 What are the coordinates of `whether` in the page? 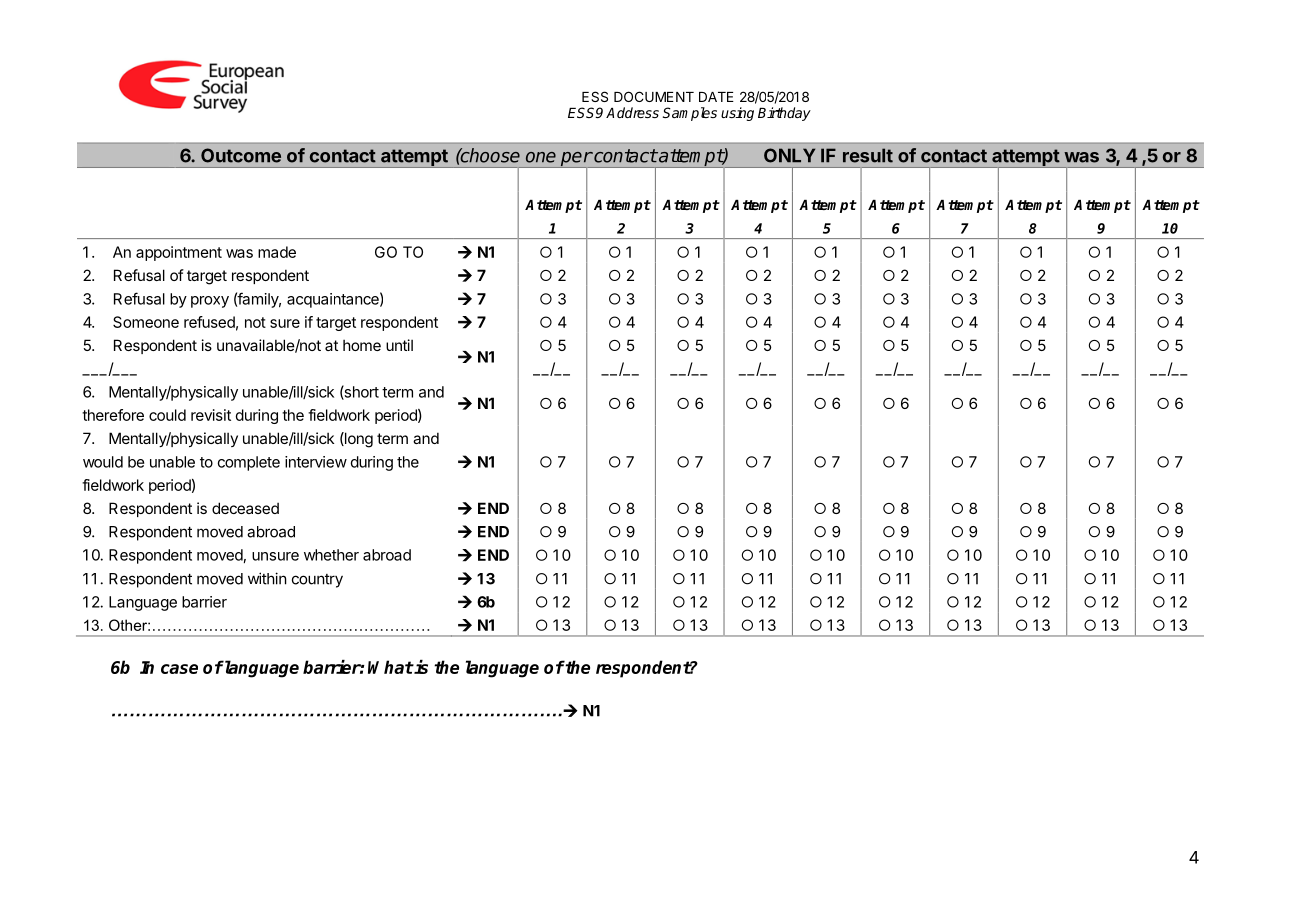 It's located at (331, 555).
